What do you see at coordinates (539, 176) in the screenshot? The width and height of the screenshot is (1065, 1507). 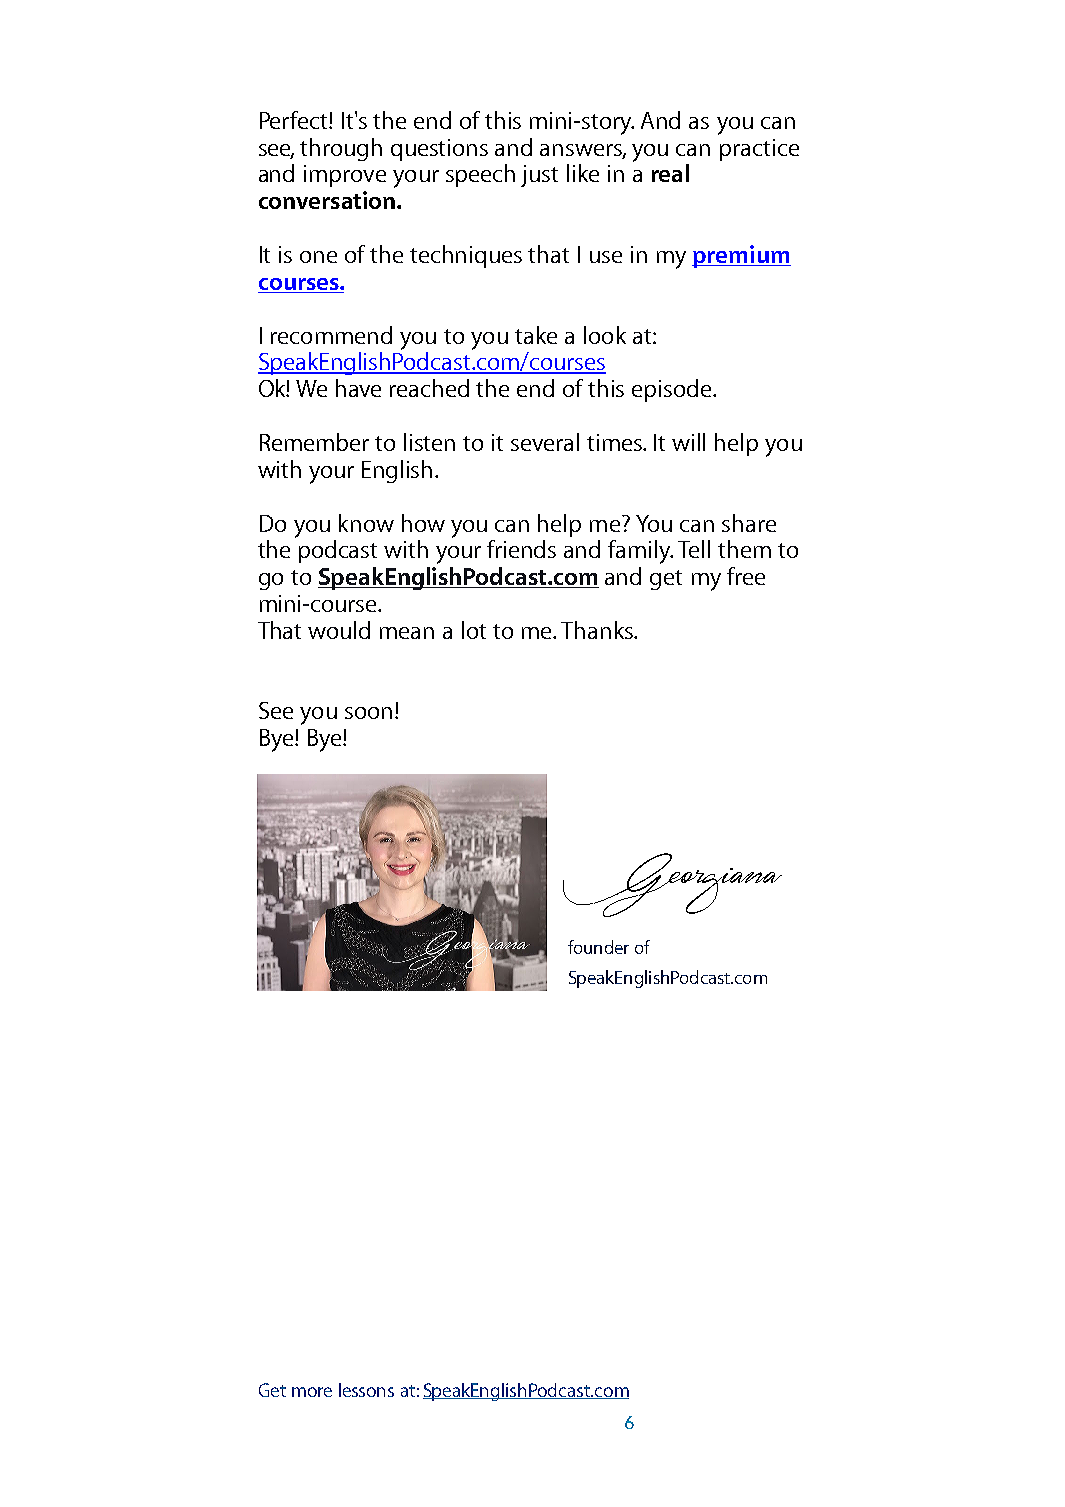 I see `just` at bounding box center [539, 176].
